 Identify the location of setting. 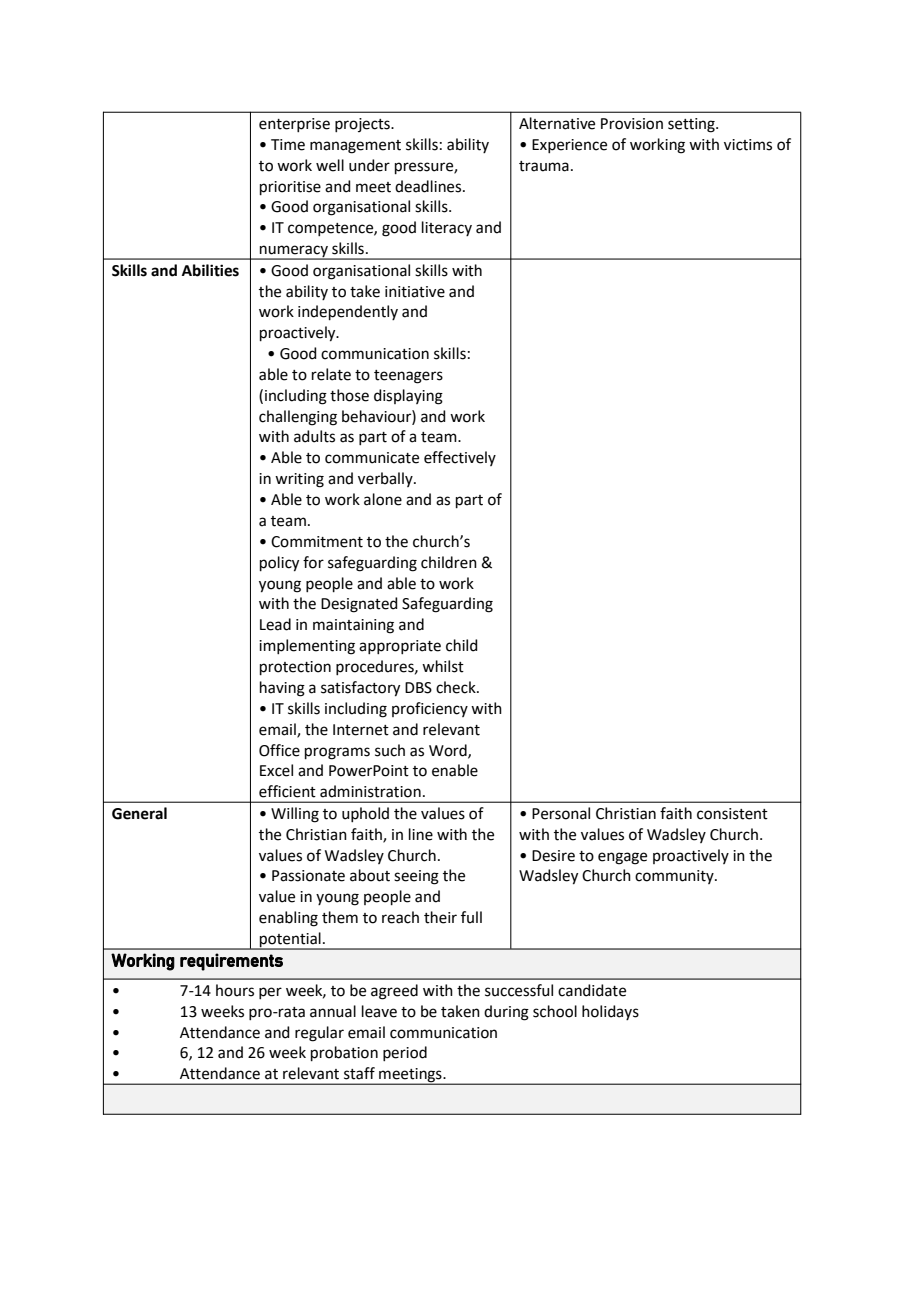
(692, 125).
